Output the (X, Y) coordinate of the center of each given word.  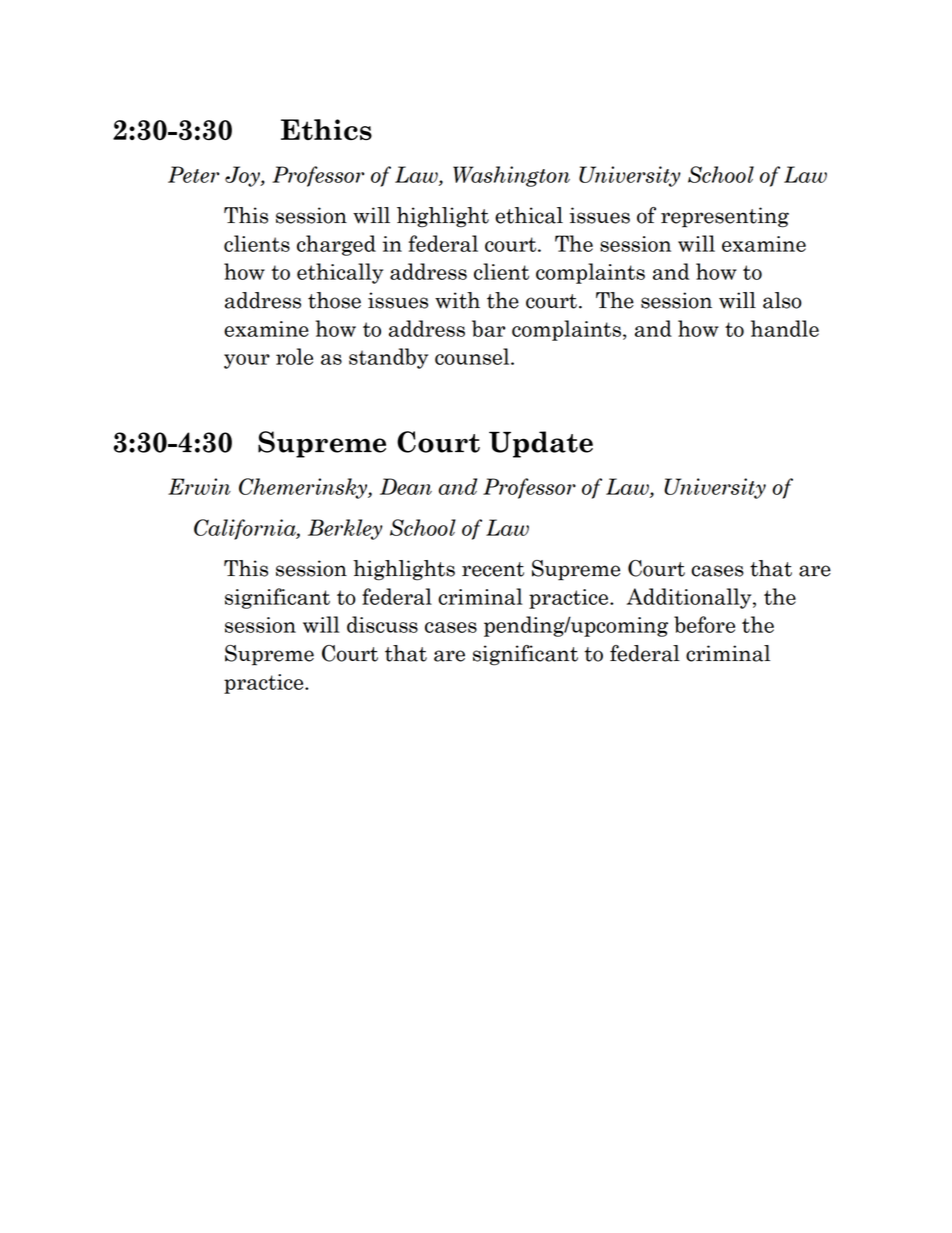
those (334, 300)
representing (725, 217)
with (457, 300)
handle (785, 328)
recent (493, 569)
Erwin (199, 486)
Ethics (326, 129)
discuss (382, 624)
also (782, 300)
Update (541, 444)
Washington (511, 176)
